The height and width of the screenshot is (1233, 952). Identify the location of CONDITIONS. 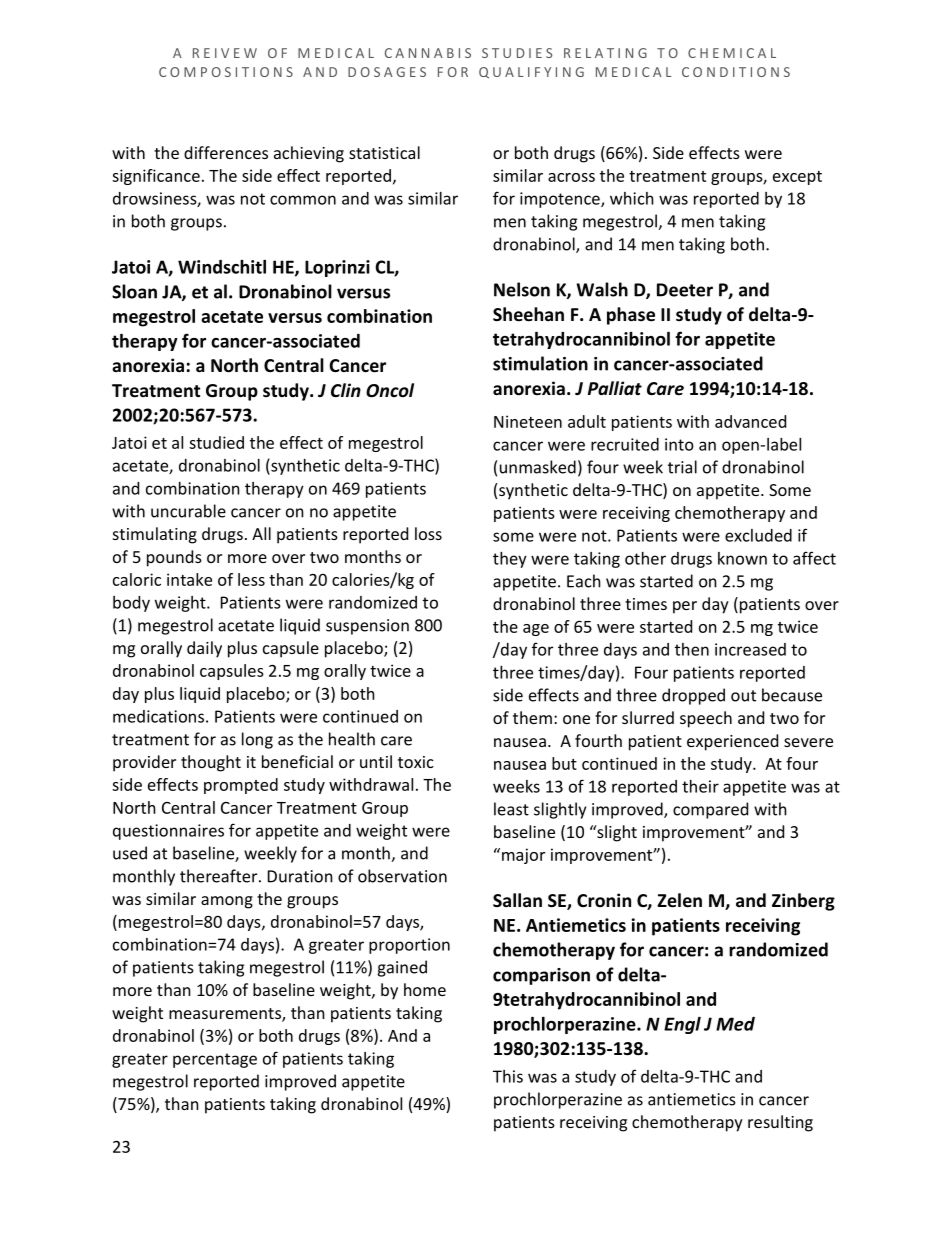
(736, 72).
